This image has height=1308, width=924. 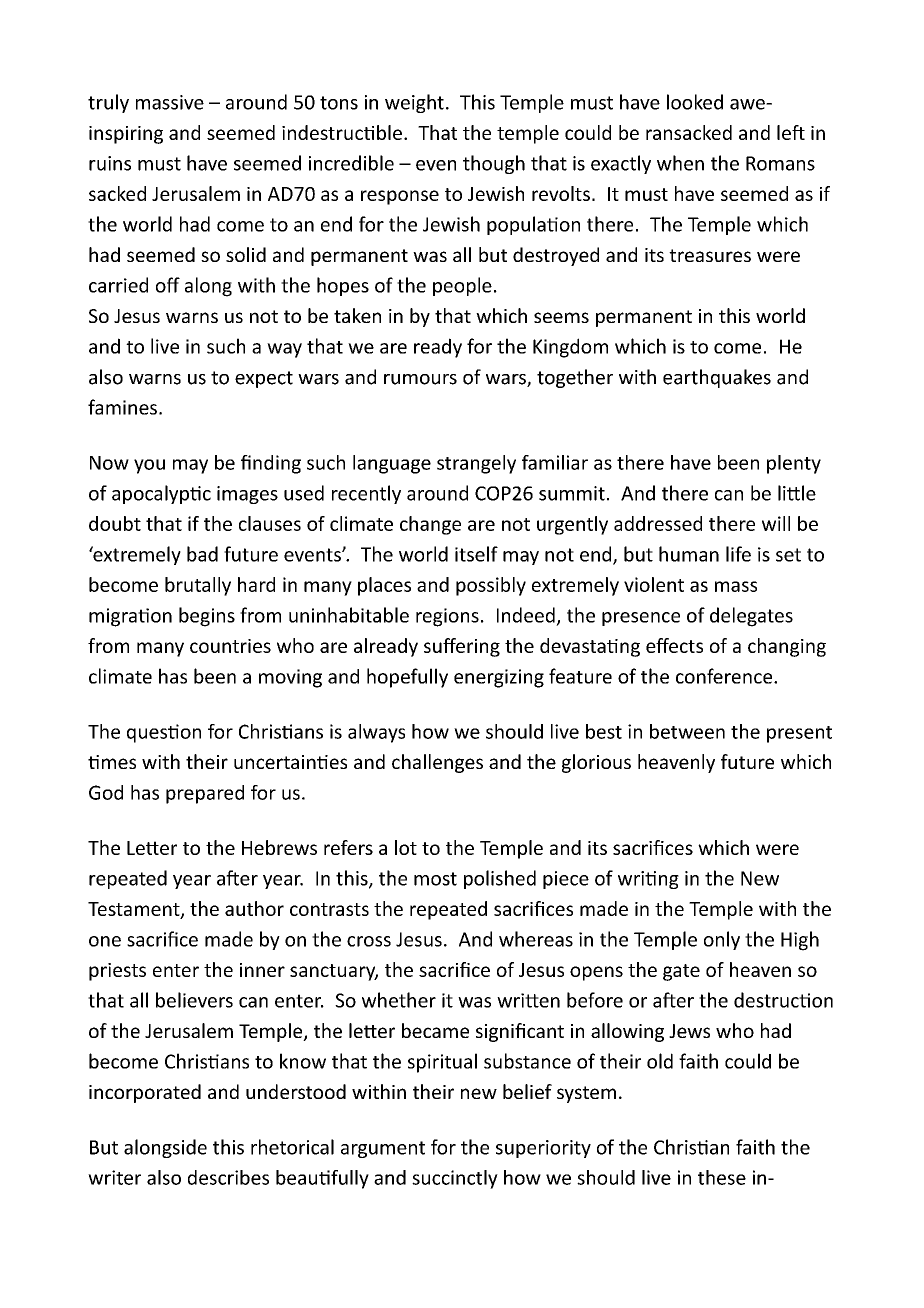 I want to click on effects, so click(x=674, y=645).
